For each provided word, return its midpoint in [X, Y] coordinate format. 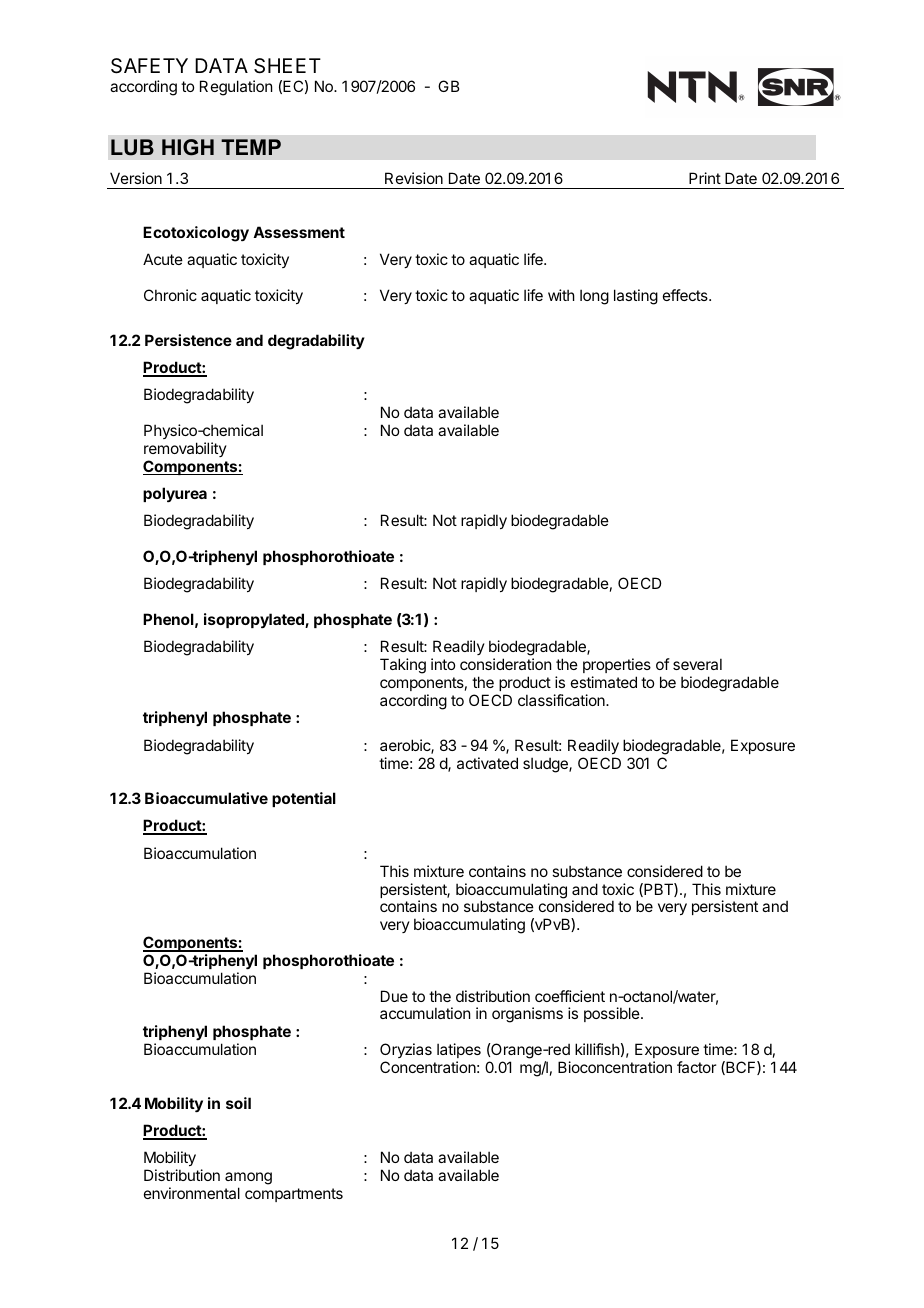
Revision [414, 178]
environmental [192, 1193]
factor [696, 1067]
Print [705, 178]
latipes [459, 1050]
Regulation [236, 88]
